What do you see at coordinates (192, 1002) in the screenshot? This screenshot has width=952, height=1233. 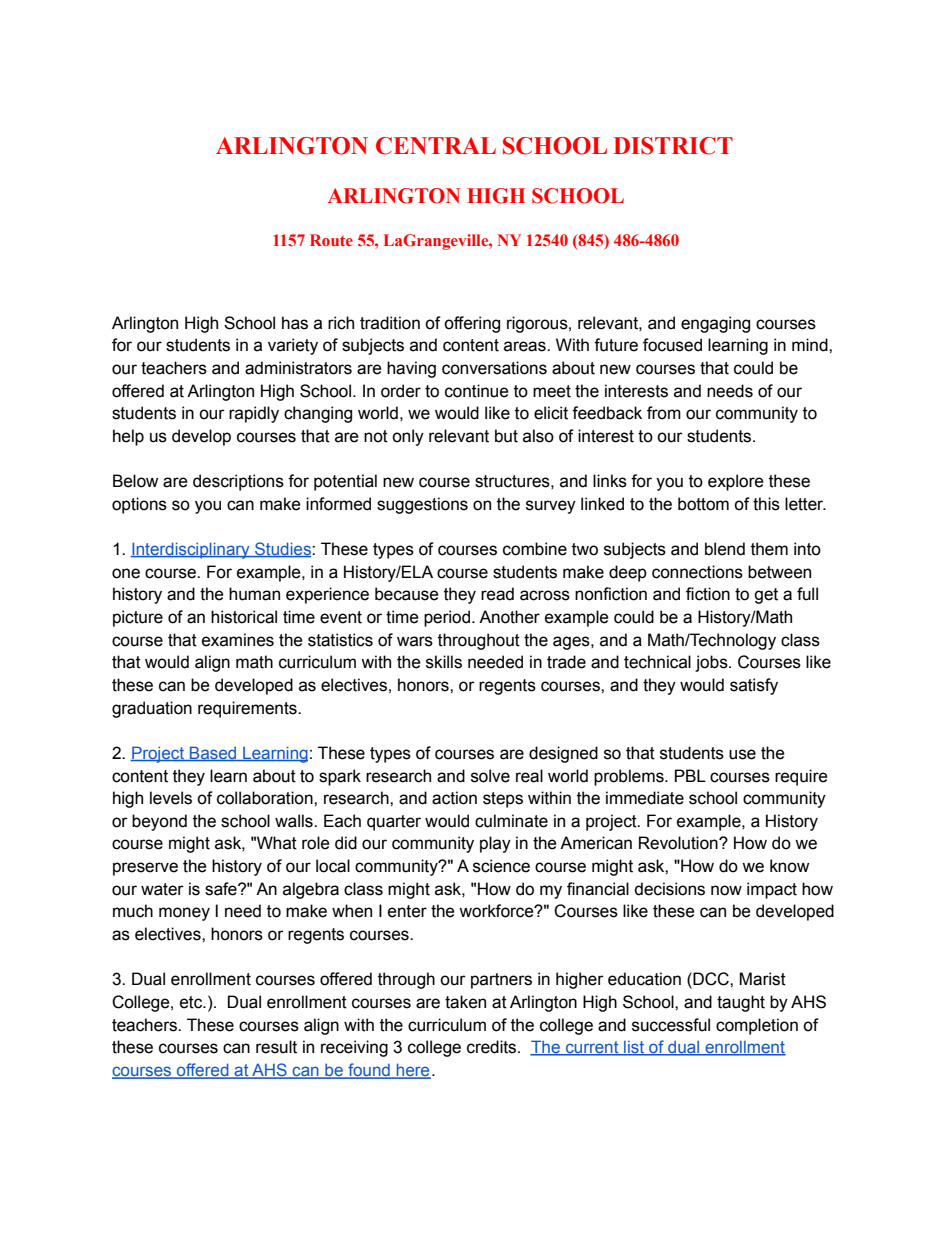 I see `etc` at bounding box center [192, 1002].
